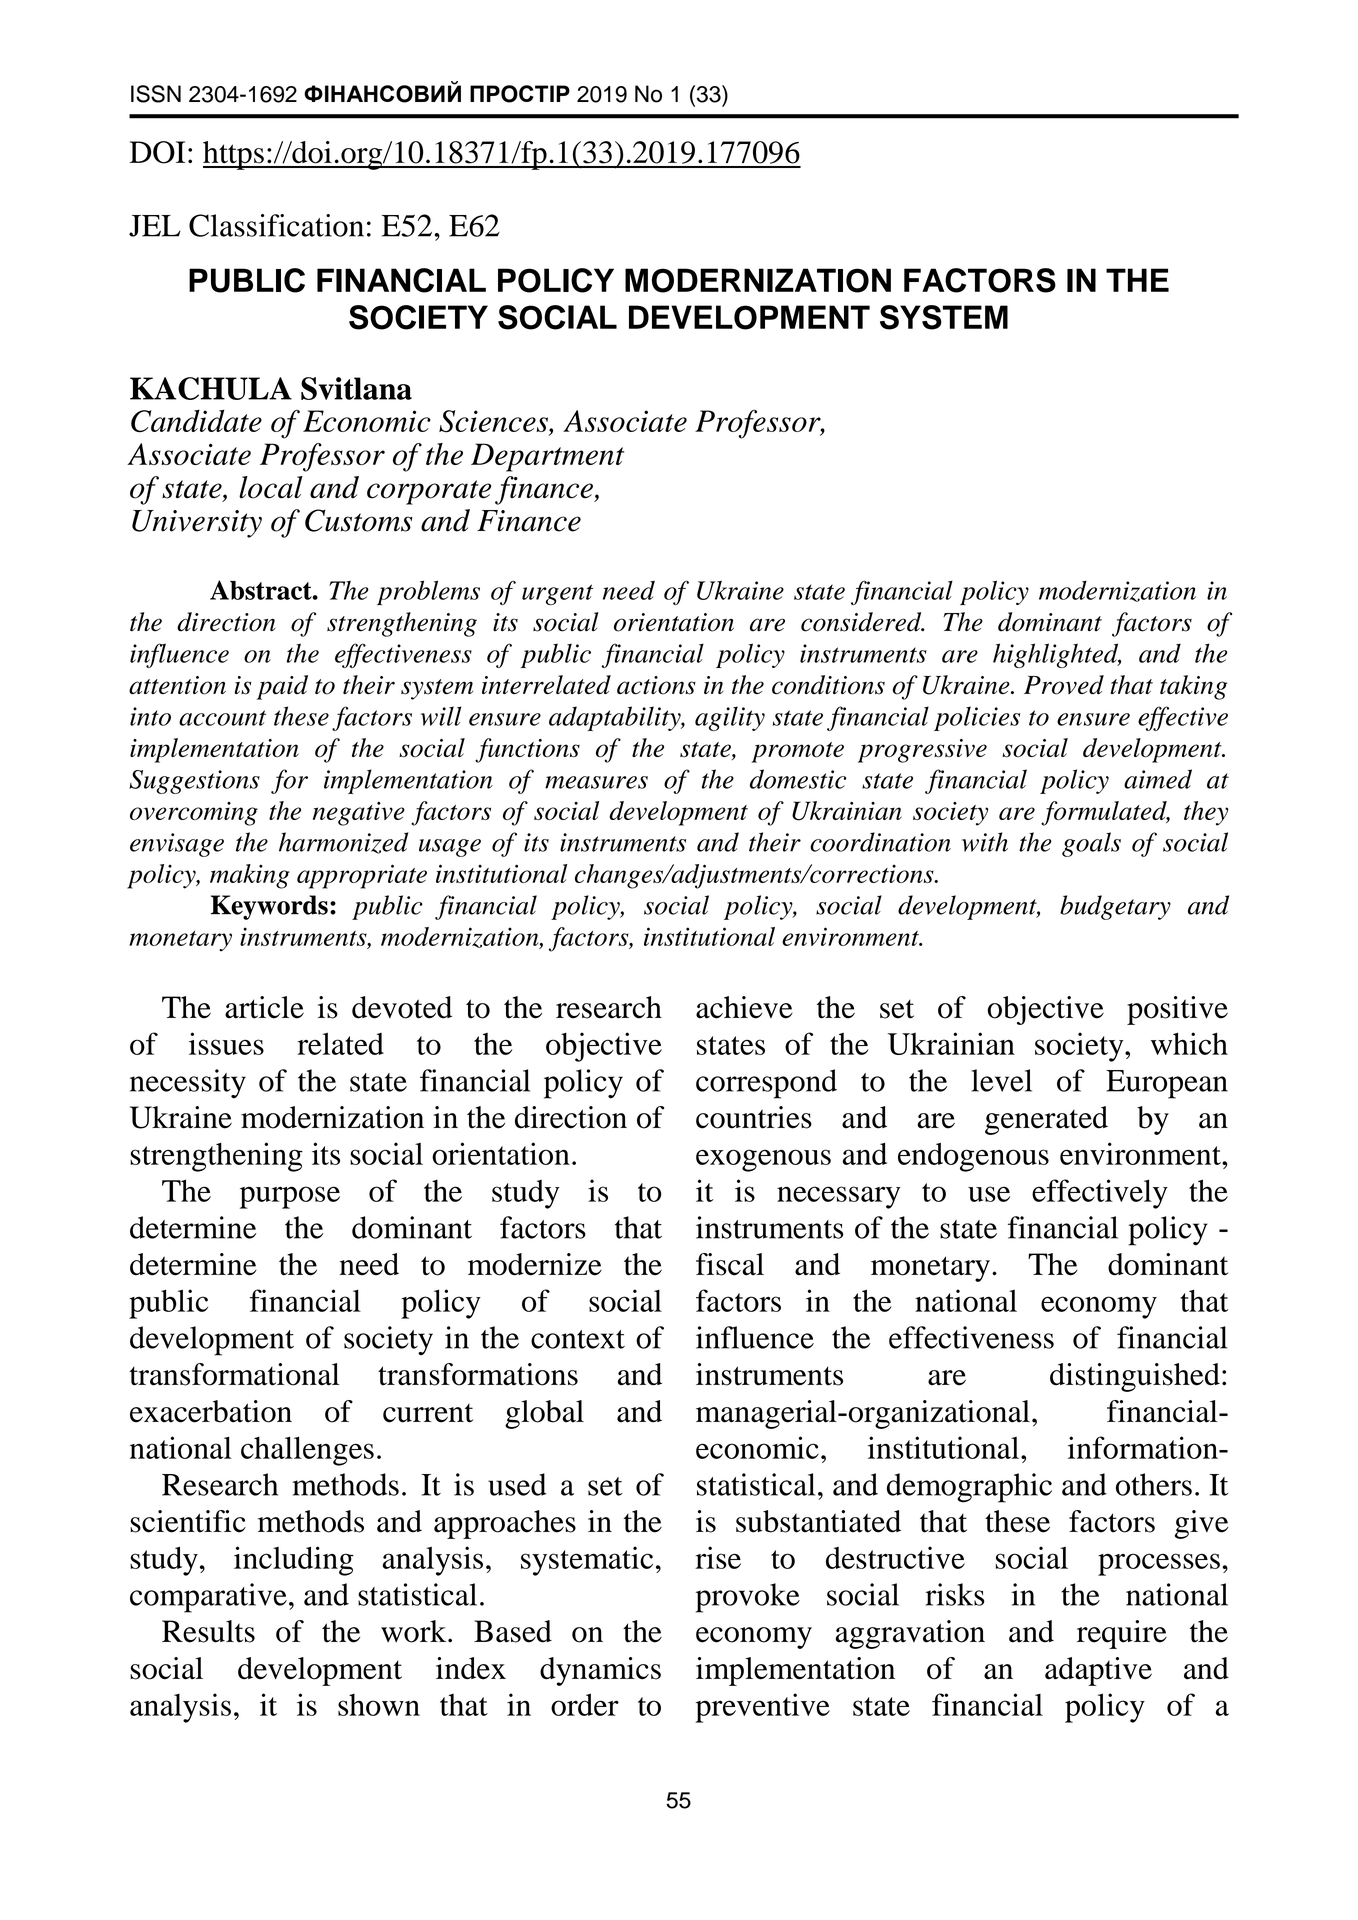  I want to click on ISSN, so click(156, 94).
